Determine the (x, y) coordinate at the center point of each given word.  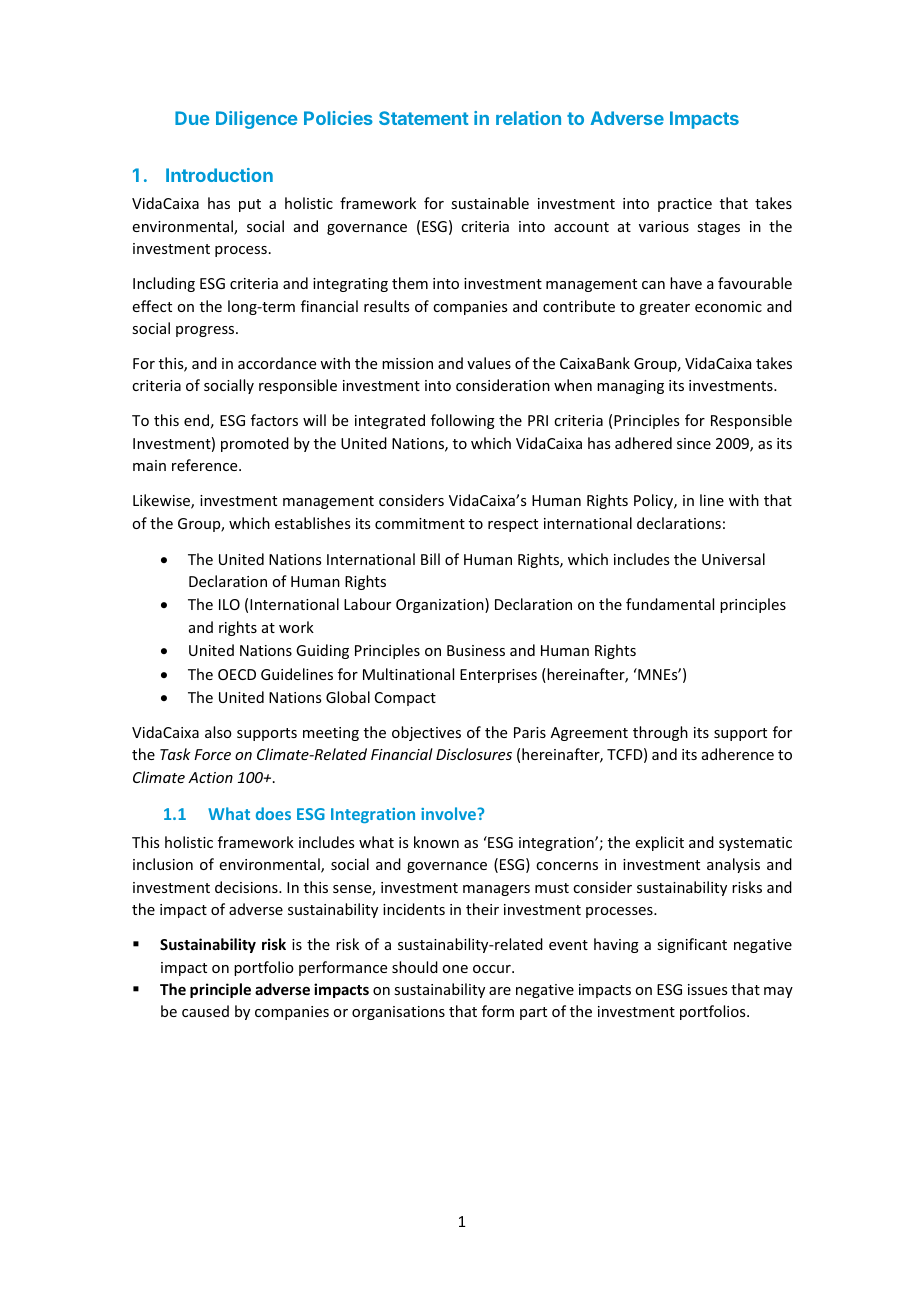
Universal (733, 559)
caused (205, 1011)
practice (685, 205)
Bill (430, 559)
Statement (424, 118)
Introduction (219, 175)
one (455, 969)
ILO (229, 604)
